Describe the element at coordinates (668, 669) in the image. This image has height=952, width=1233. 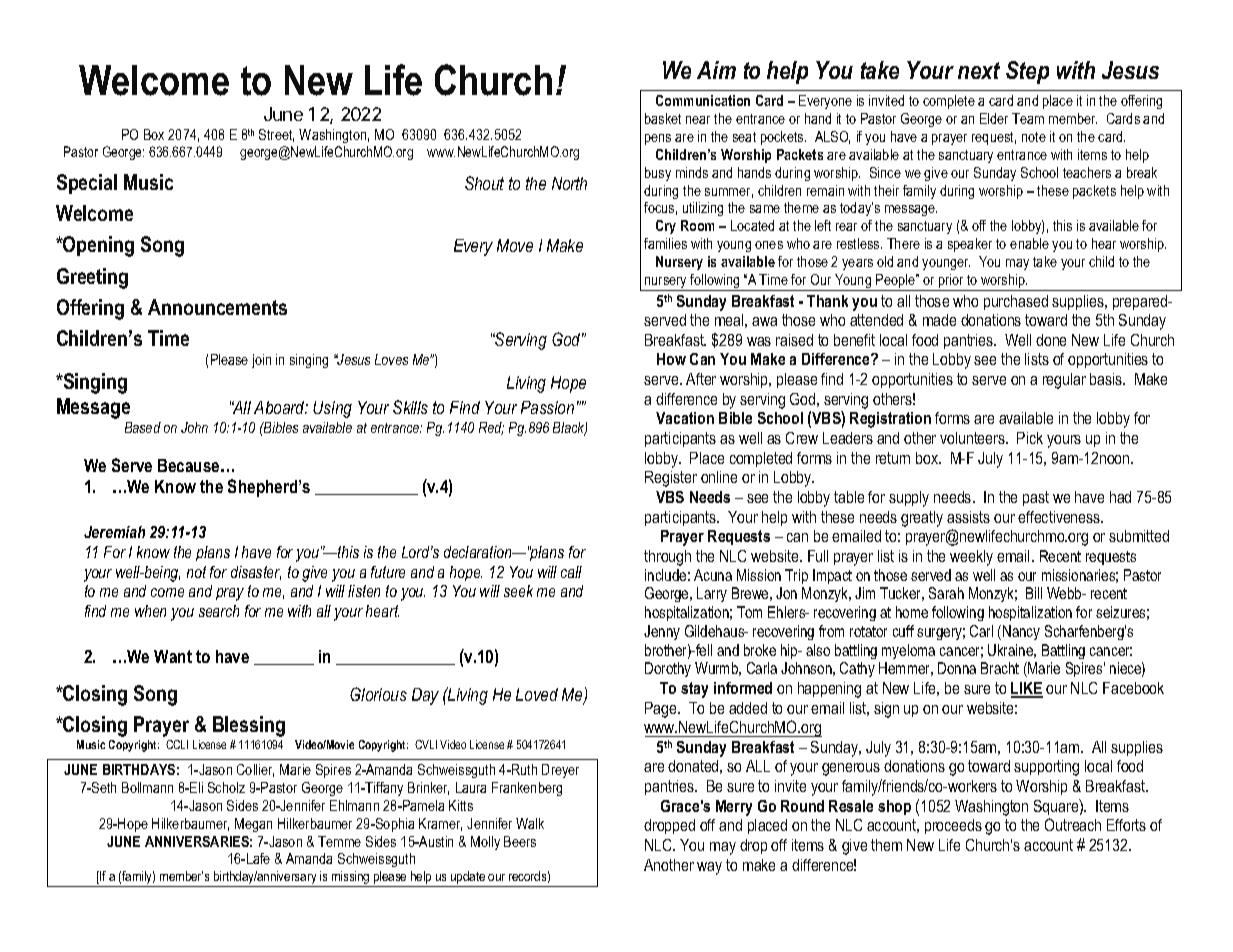
I see `Dorothy` at that location.
